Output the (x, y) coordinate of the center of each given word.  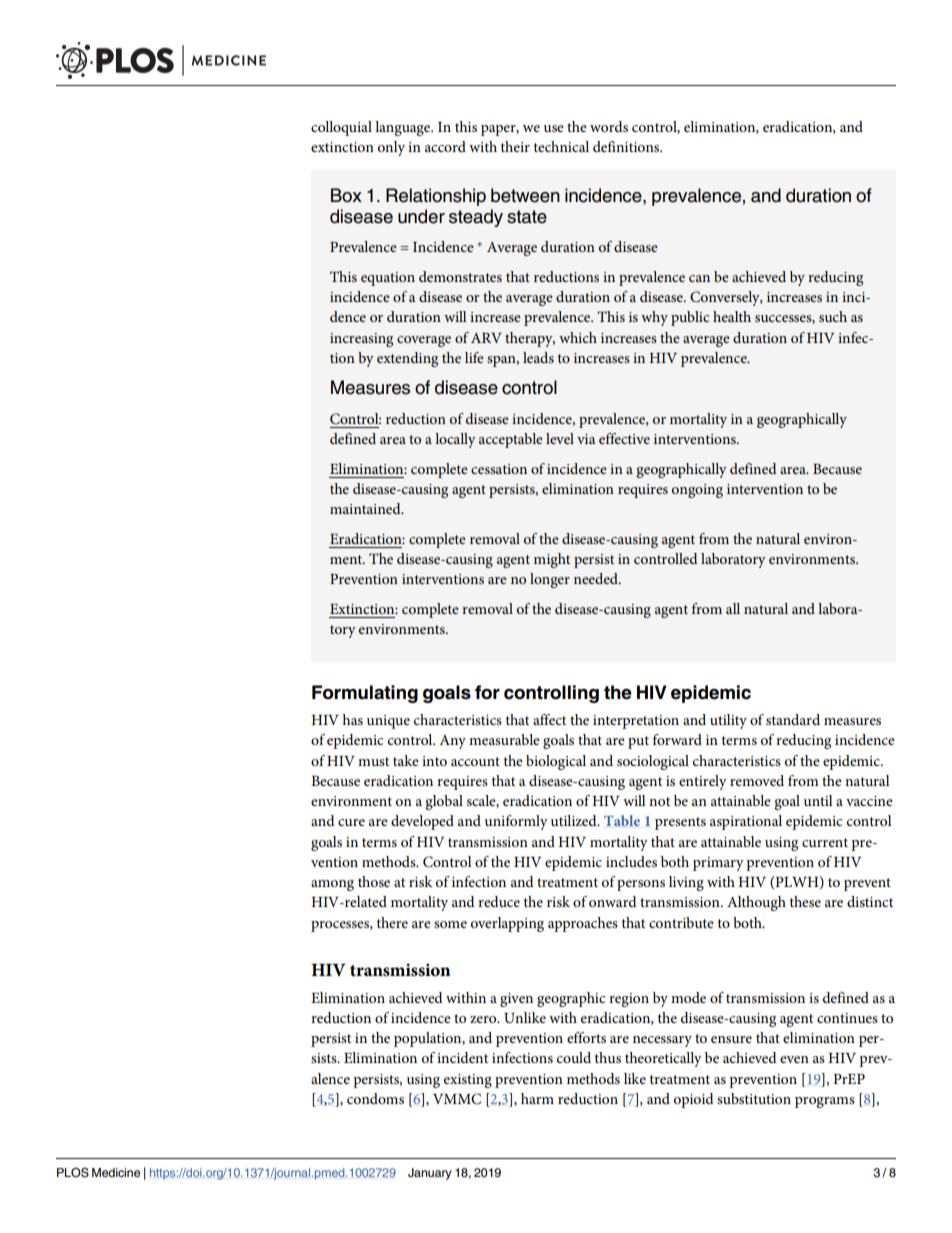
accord (445, 146)
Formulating (365, 694)
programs (825, 1102)
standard (793, 719)
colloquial (341, 128)
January (430, 1174)
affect (549, 719)
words (609, 126)
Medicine (116, 1172)
